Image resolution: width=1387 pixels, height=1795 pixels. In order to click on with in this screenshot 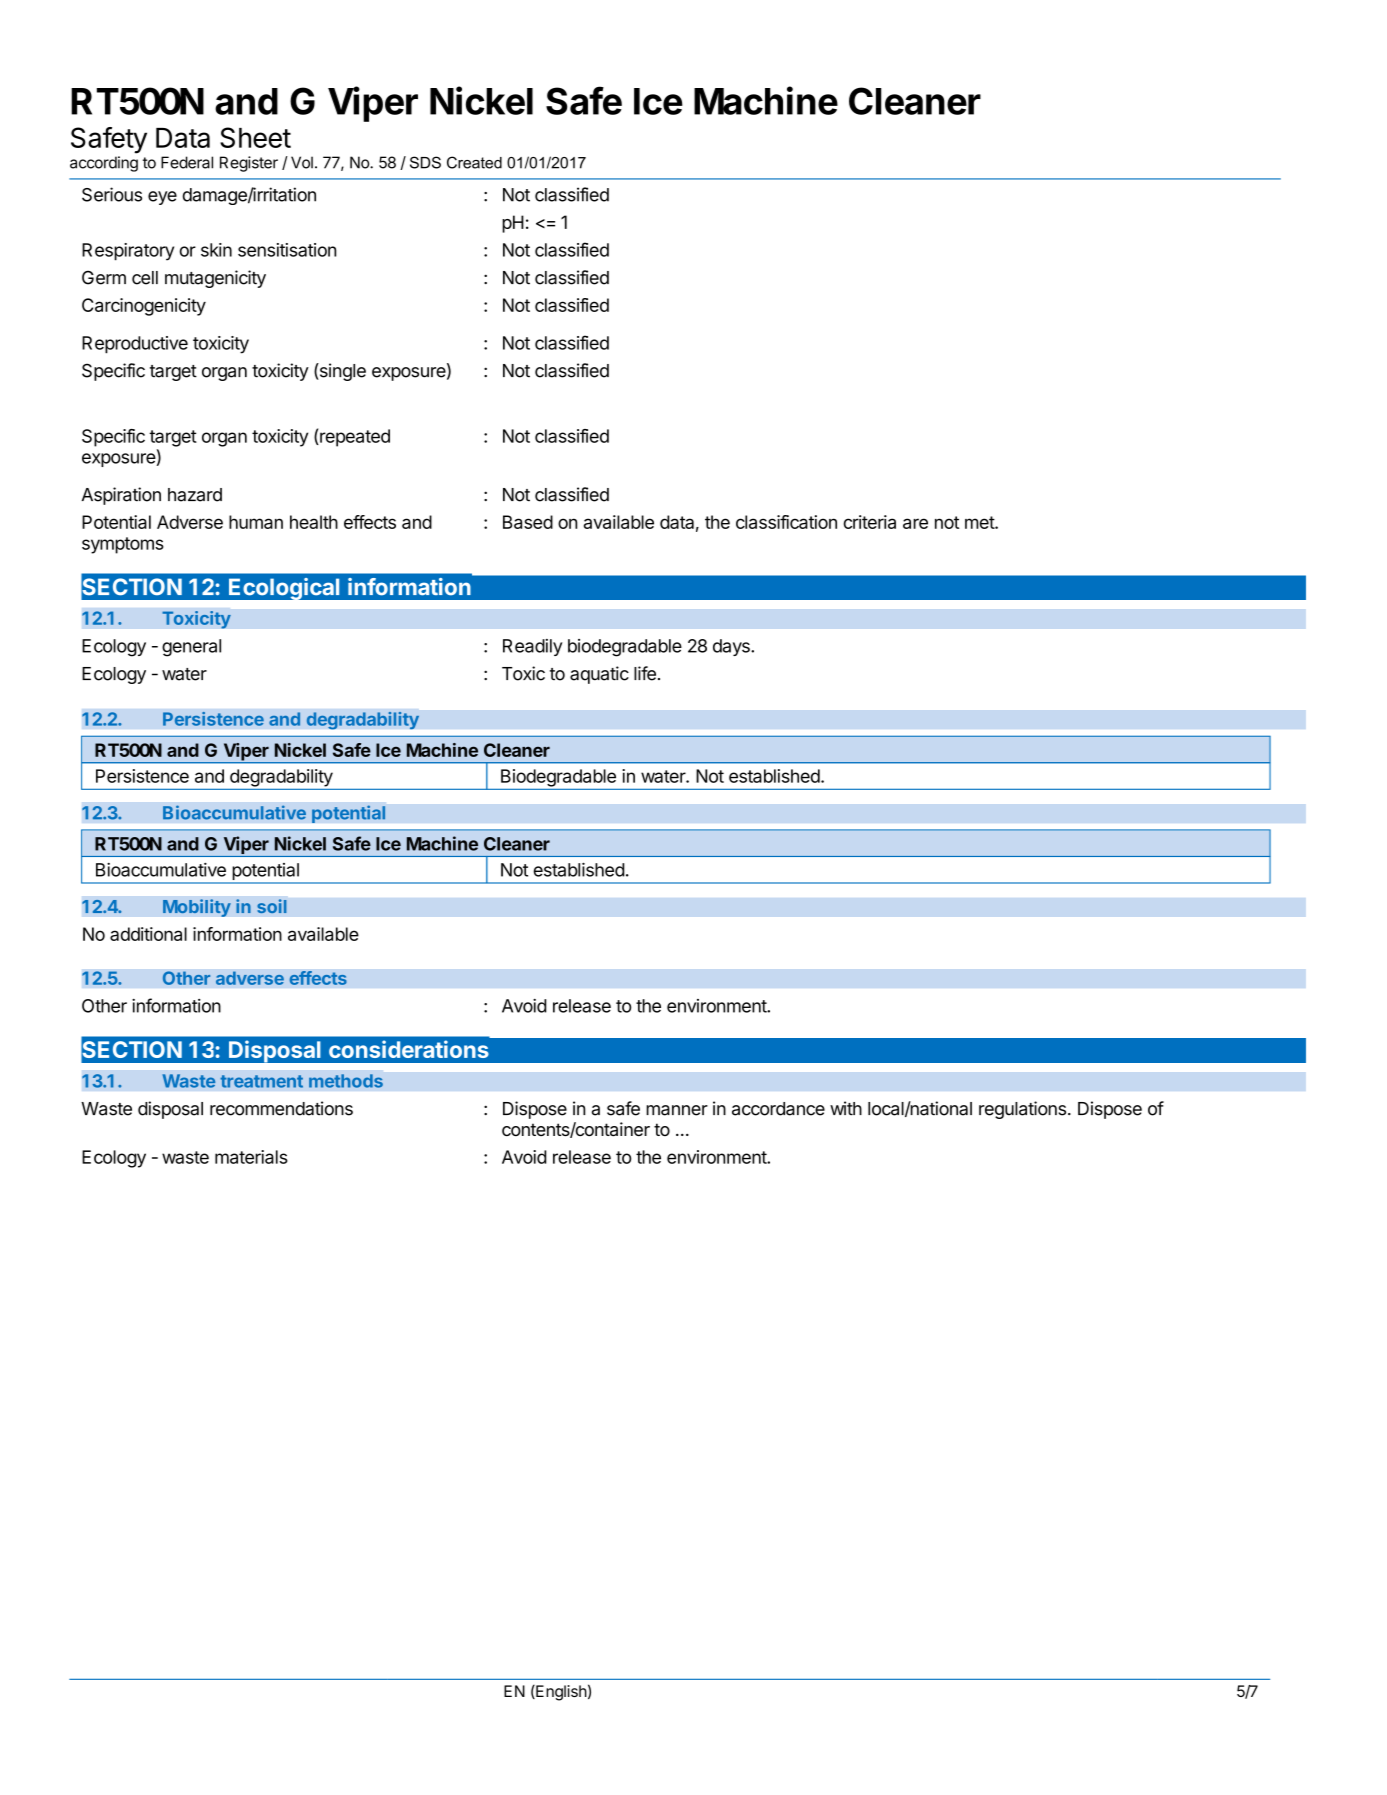, I will do `click(846, 1108)`.
